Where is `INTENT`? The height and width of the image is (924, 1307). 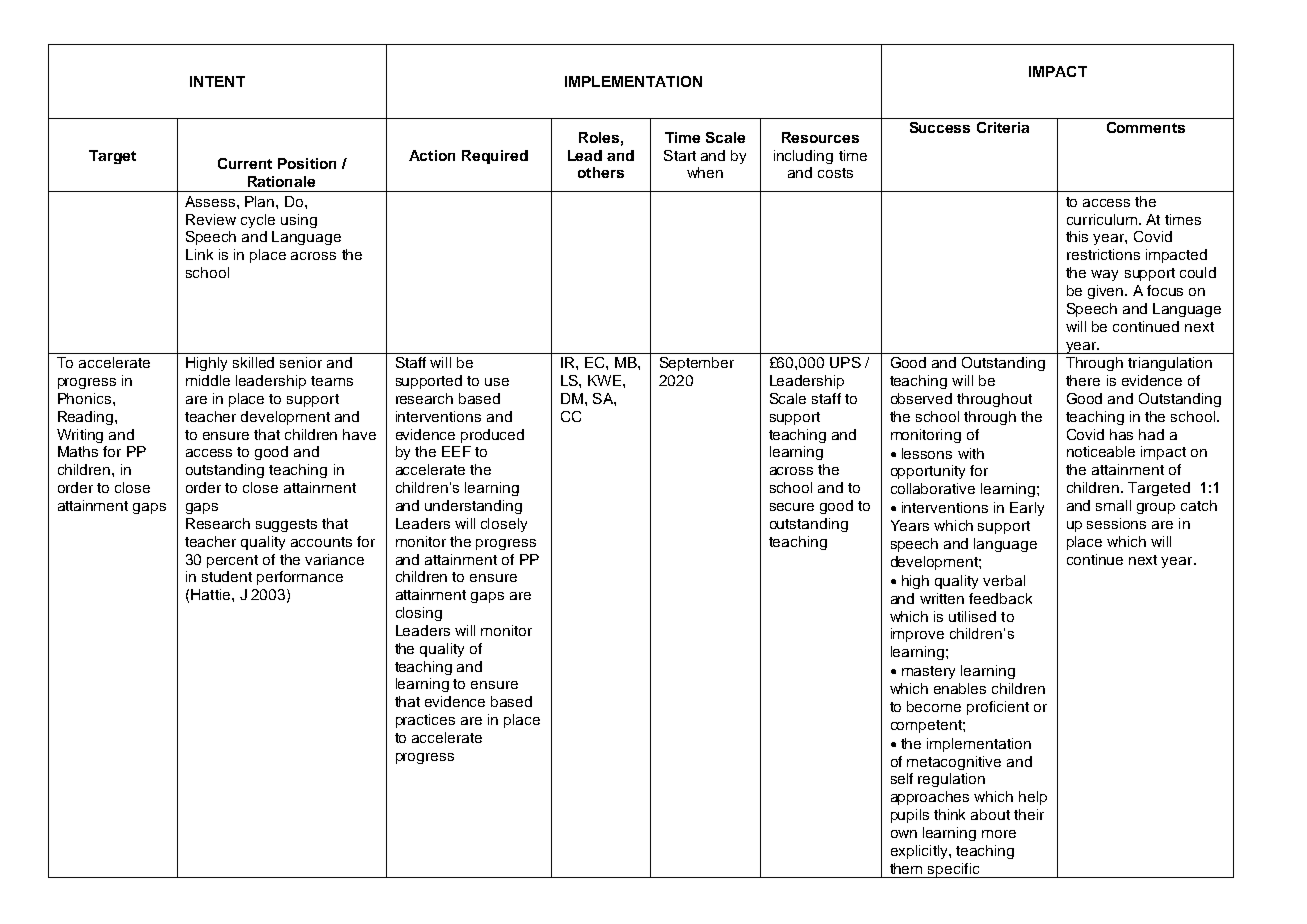 INTENT is located at coordinates (217, 81).
